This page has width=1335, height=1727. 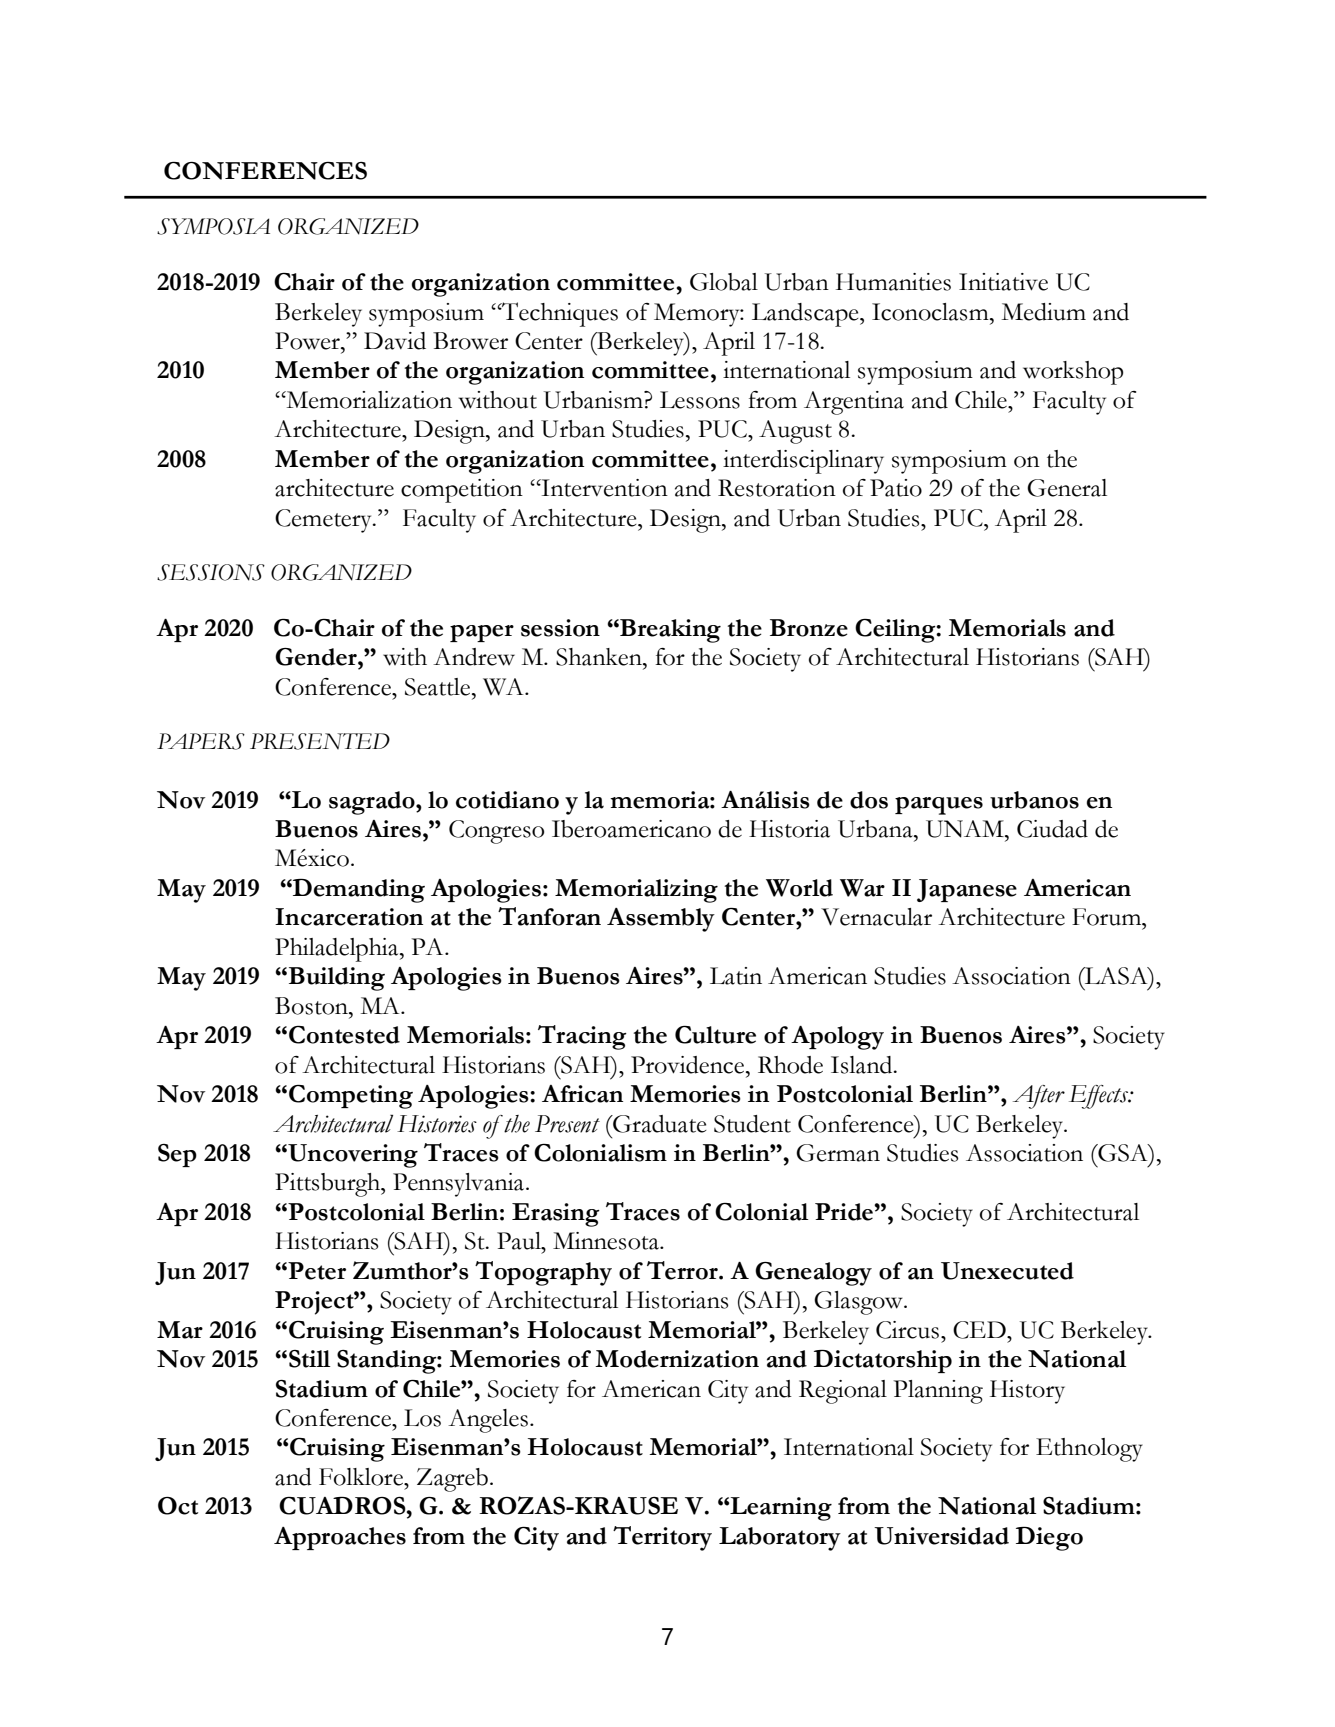 What do you see at coordinates (349, 917) in the page?
I see `Incarceration` at bounding box center [349, 917].
